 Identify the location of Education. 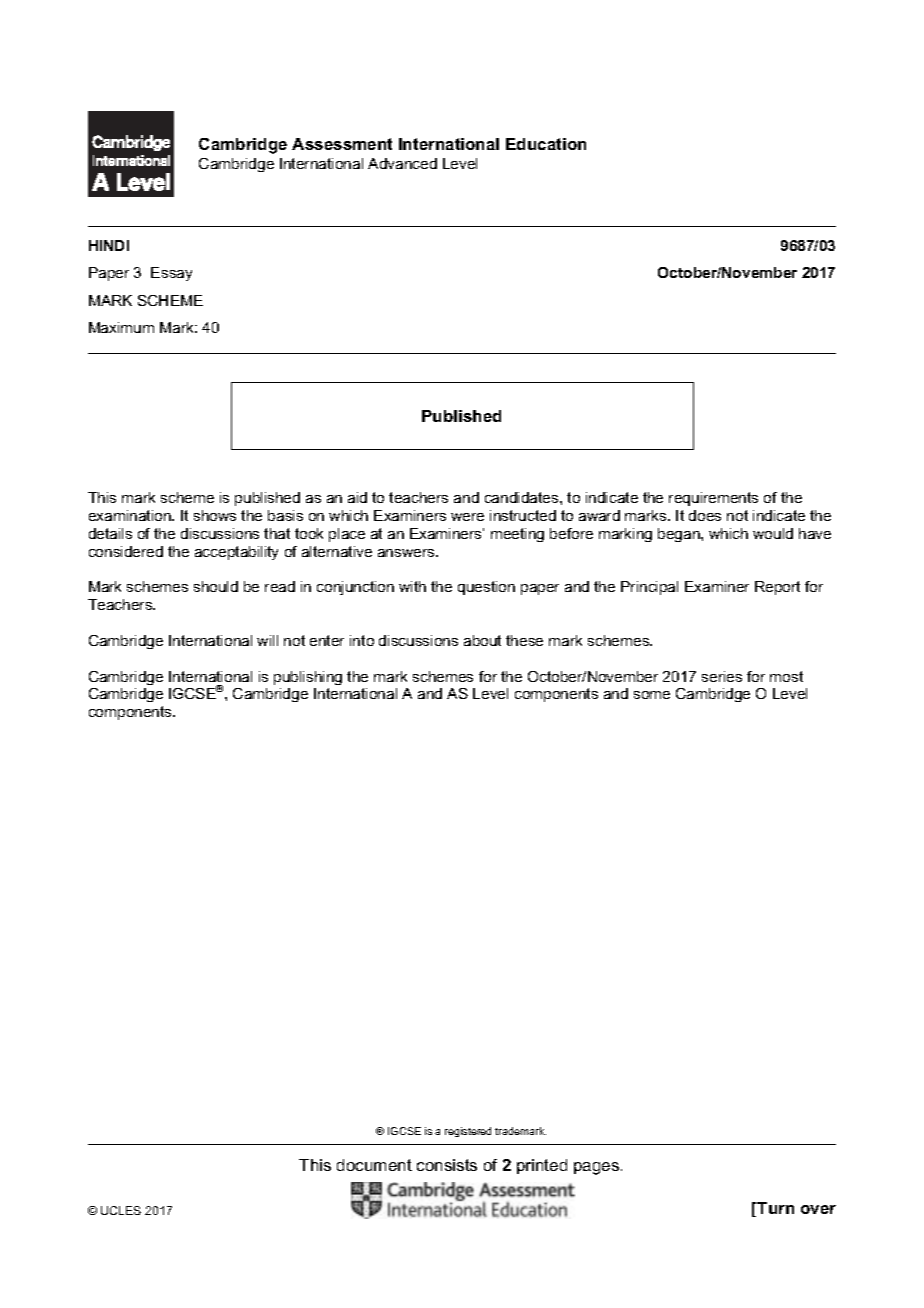
(546, 144).
